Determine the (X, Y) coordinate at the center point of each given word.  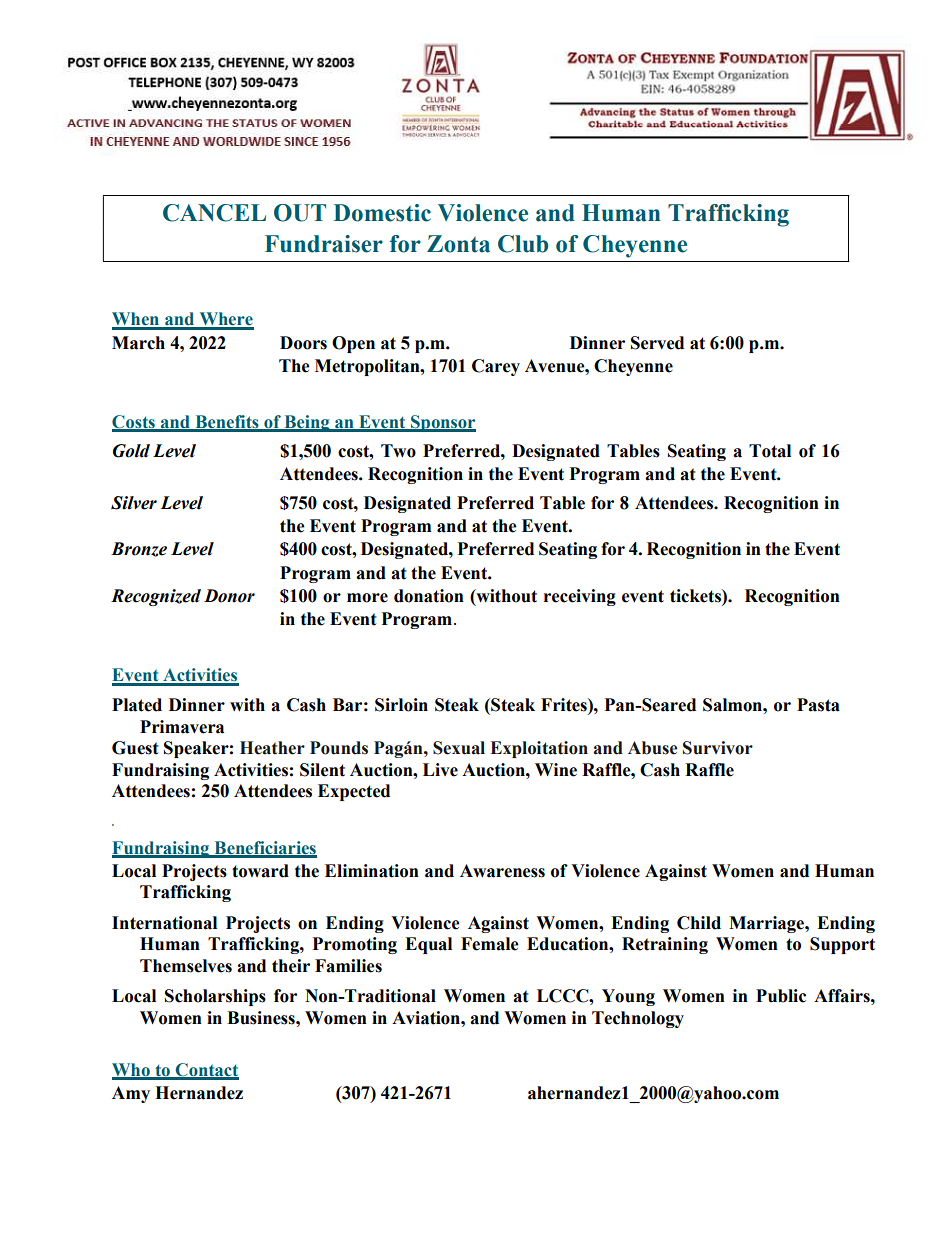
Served (657, 343)
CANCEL (214, 213)
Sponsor (442, 423)
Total (770, 451)
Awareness (502, 871)
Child (699, 923)
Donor (229, 596)
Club (523, 244)
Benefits (227, 423)
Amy (131, 1094)
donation (429, 596)
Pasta (818, 705)
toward (260, 871)
